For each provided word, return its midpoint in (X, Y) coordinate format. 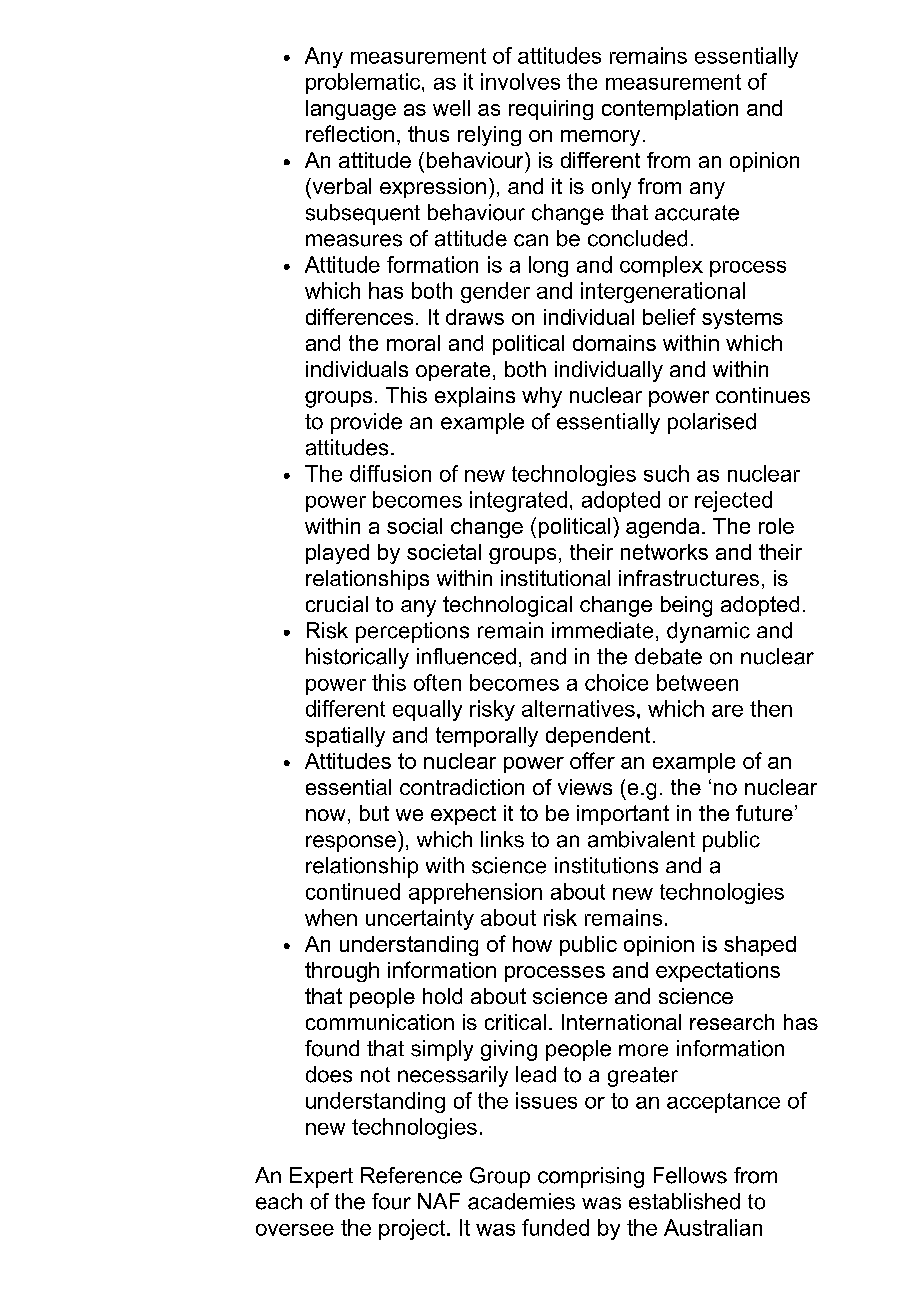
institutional (555, 578)
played (337, 554)
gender (495, 292)
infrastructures (689, 578)
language (351, 110)
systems (742, 319)
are (727, 711)
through (342, 972)
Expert (321, 1177)
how (532, 944)
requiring (551, 110)
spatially (345, 737)
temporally (487, 737)
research (732, 1022)
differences (359, 316)
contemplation (670, 110)
